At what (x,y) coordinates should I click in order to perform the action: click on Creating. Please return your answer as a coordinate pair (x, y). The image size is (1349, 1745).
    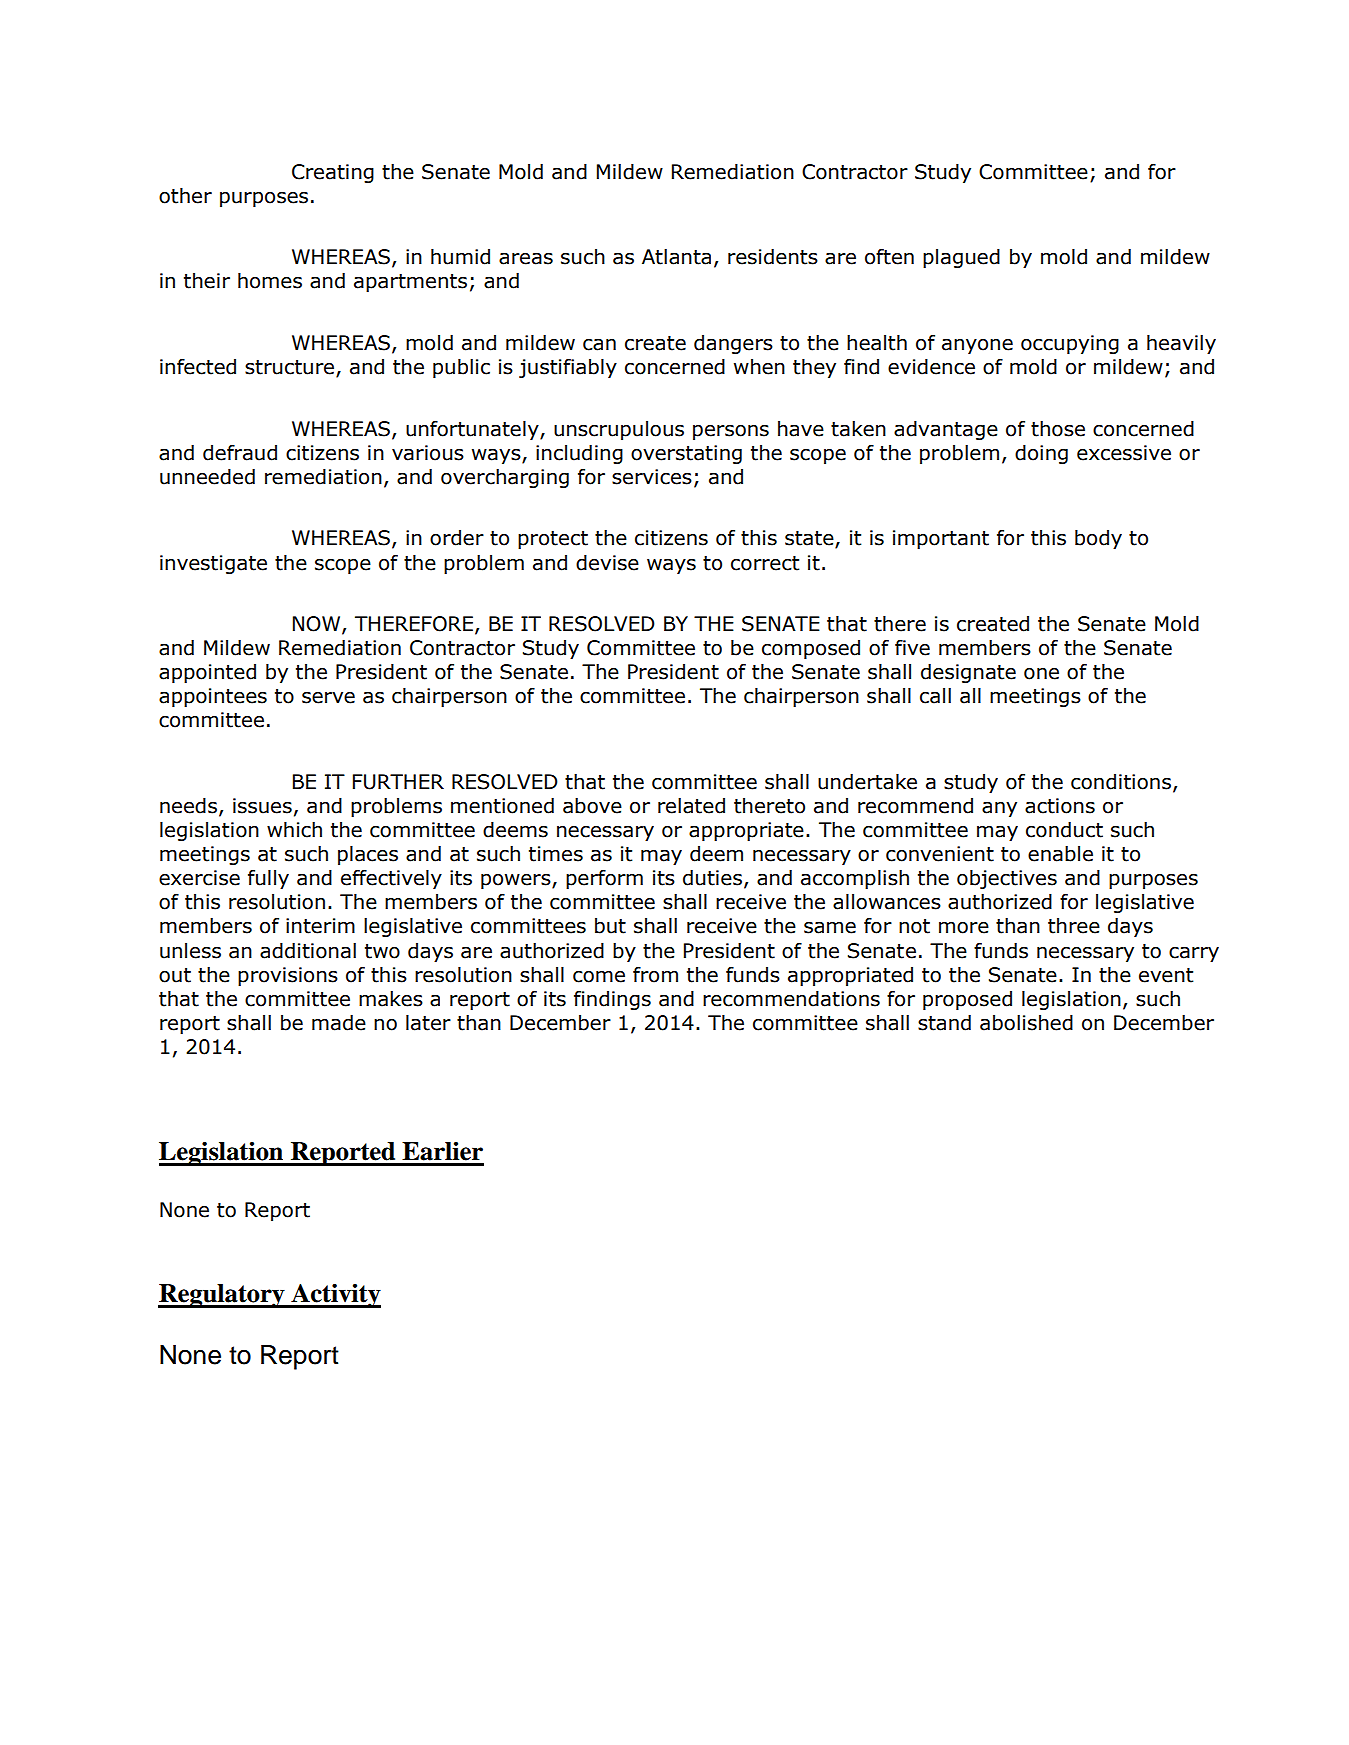
    Looking at the image, I should click on (333, 173).
